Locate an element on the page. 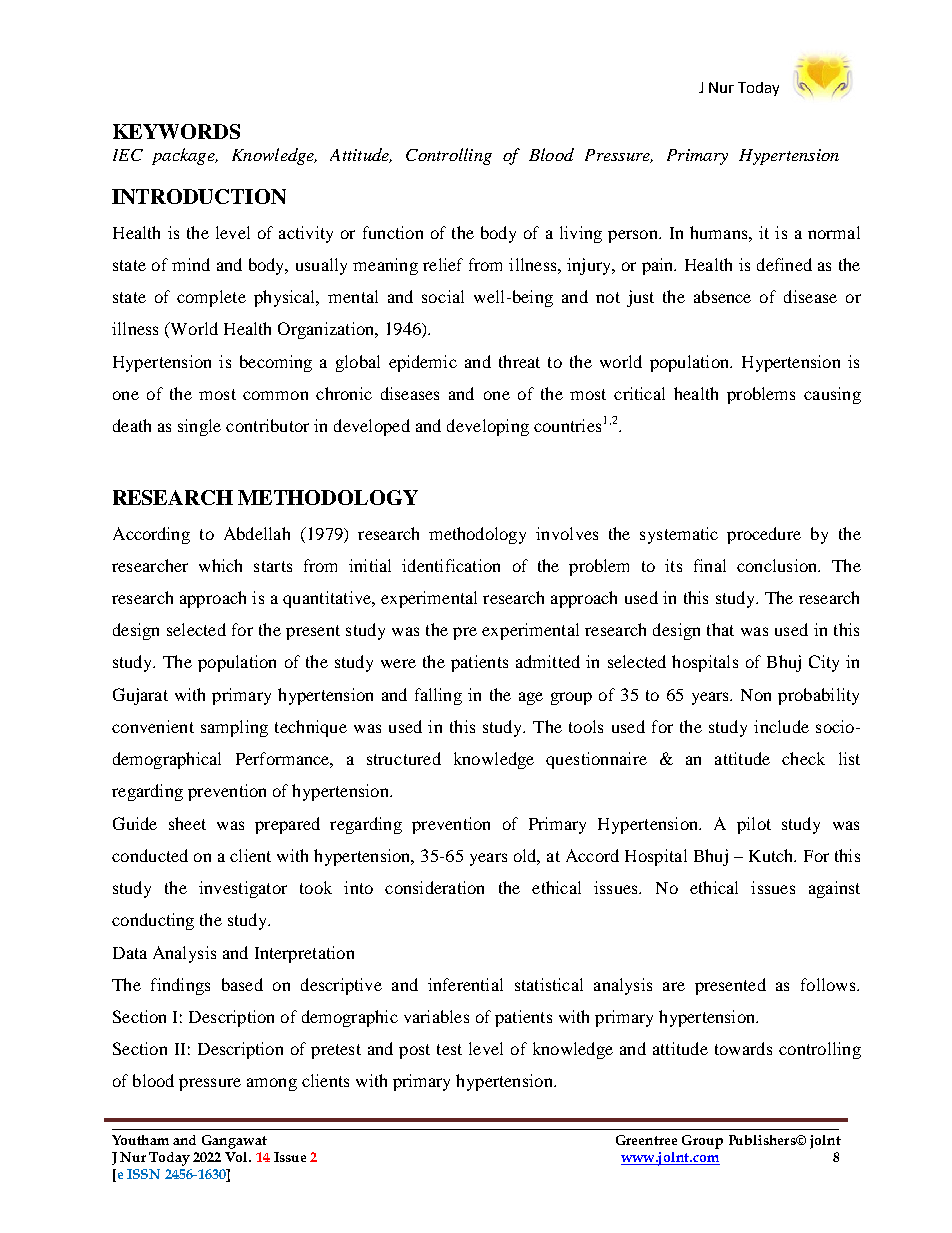  ISSN is located at coordinates (143, 1174).
